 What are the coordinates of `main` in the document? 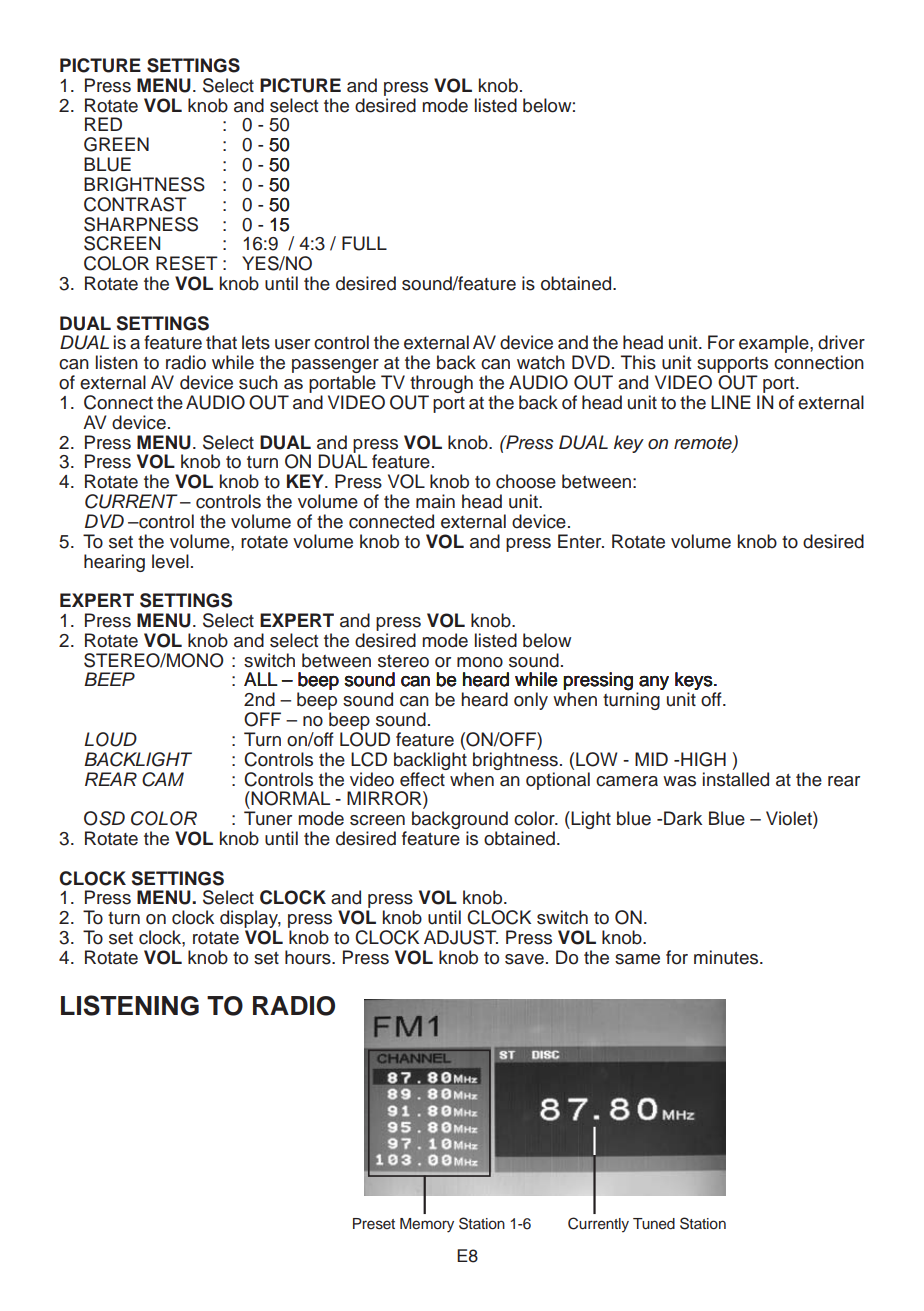 It's located at (435, 501).
